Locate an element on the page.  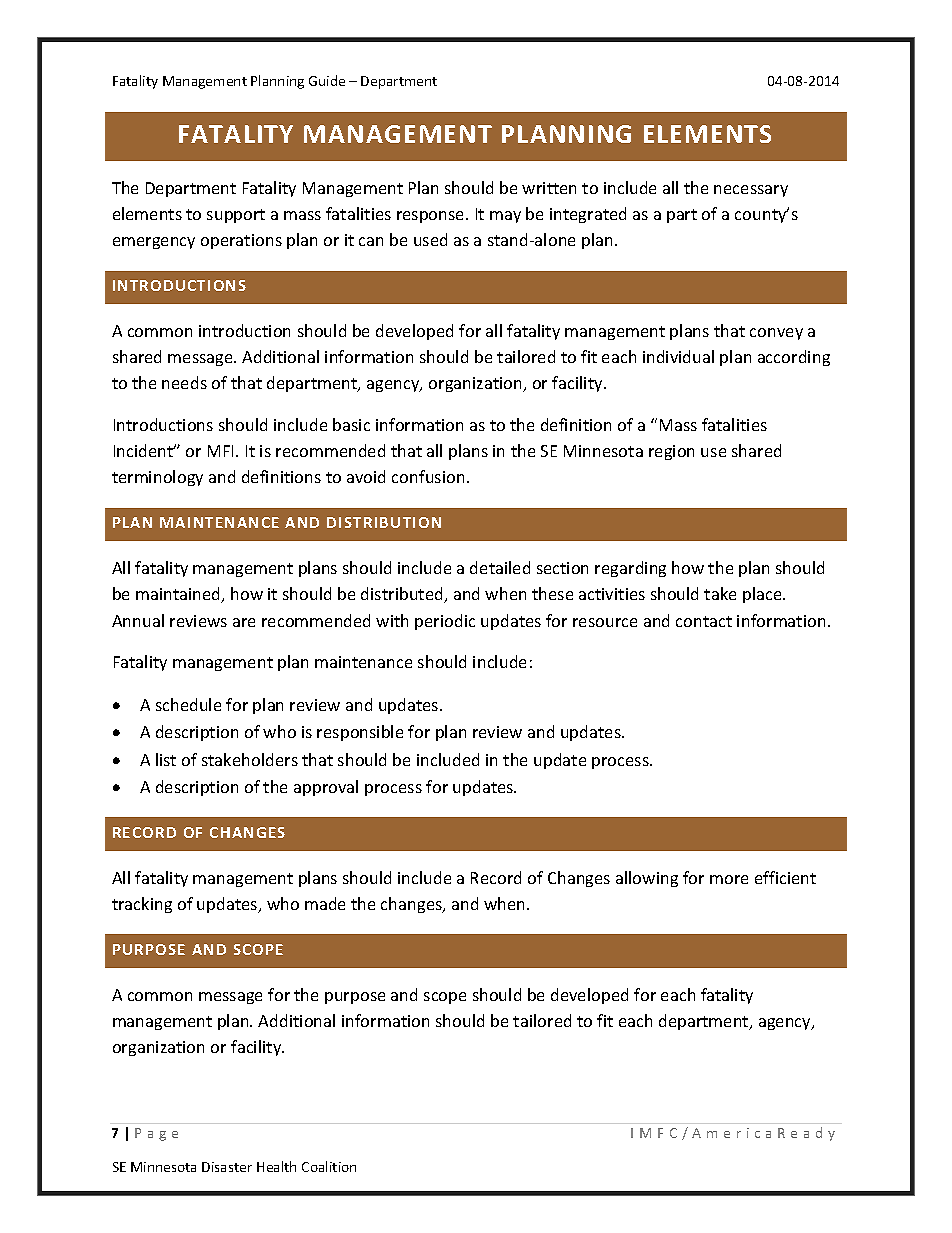
necessary is located at coordinates (751, 191).
